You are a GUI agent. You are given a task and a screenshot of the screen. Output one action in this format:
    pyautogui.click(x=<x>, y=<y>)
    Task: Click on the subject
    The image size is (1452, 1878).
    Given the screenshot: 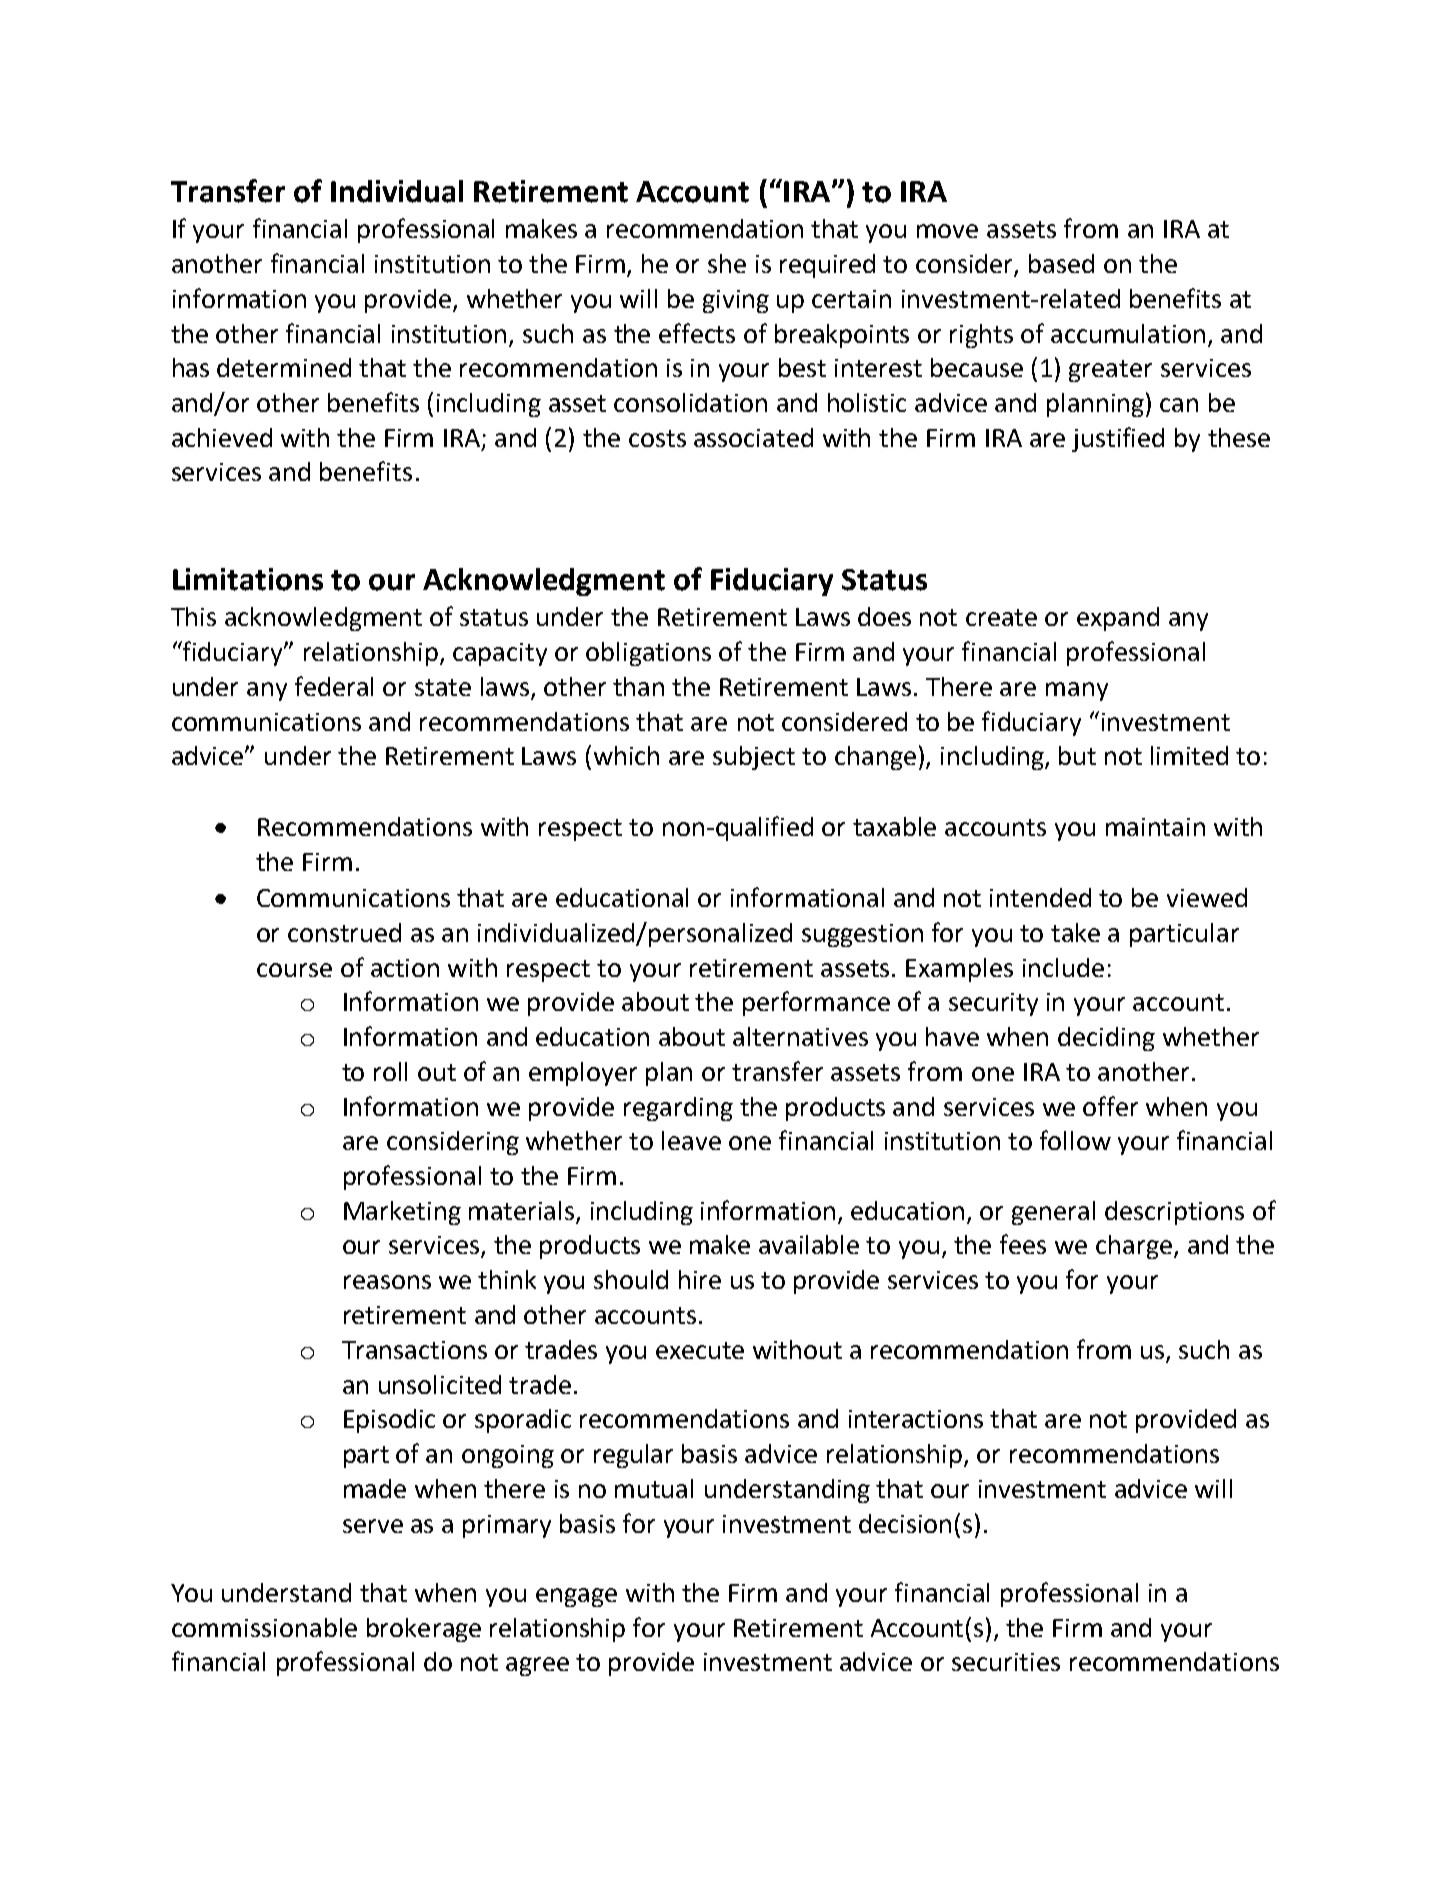 What is the action you would take?
    pyautogui.click(x=754, y=758)
